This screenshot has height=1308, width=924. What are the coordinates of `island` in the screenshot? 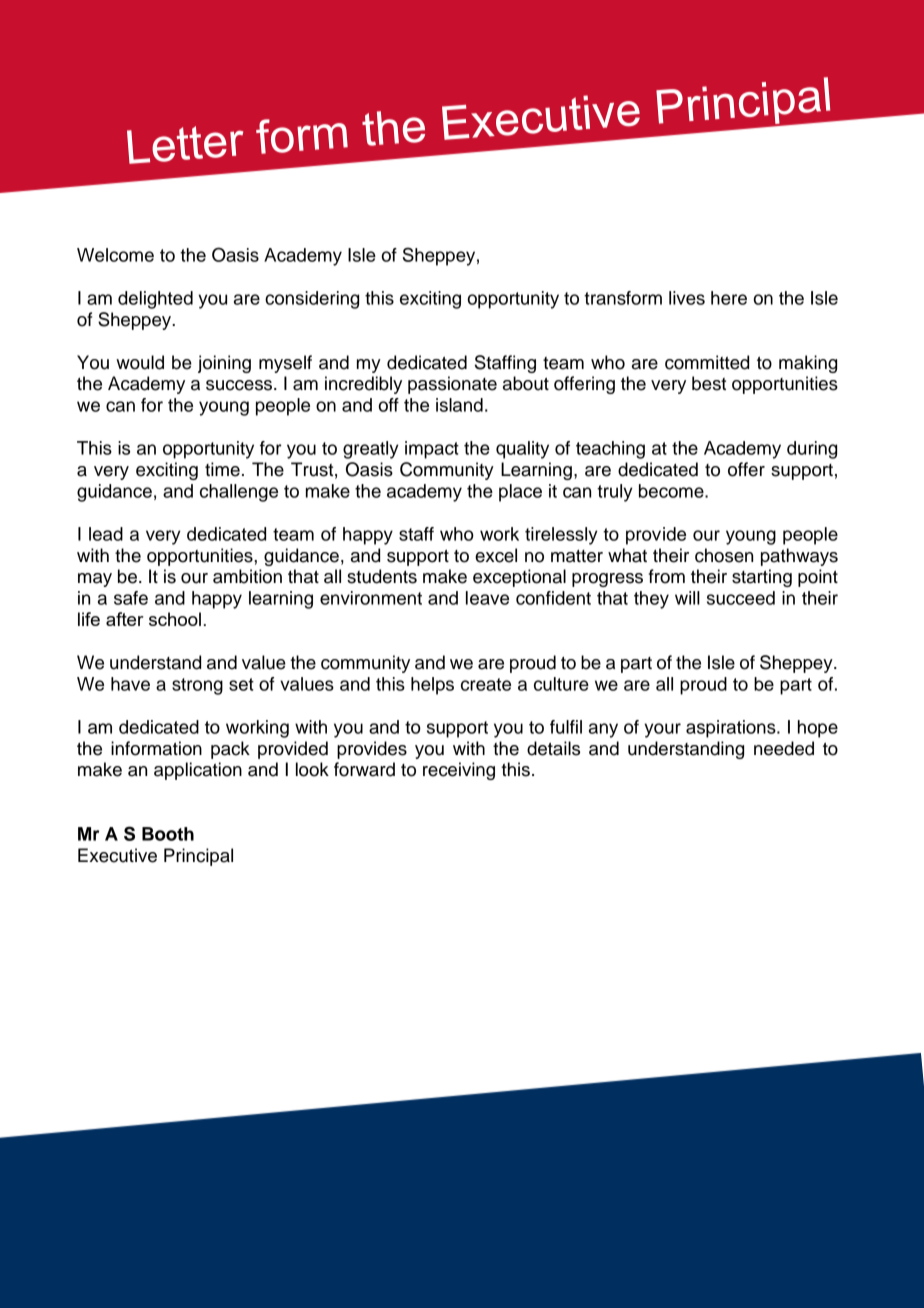 It's located at (459, 405).
